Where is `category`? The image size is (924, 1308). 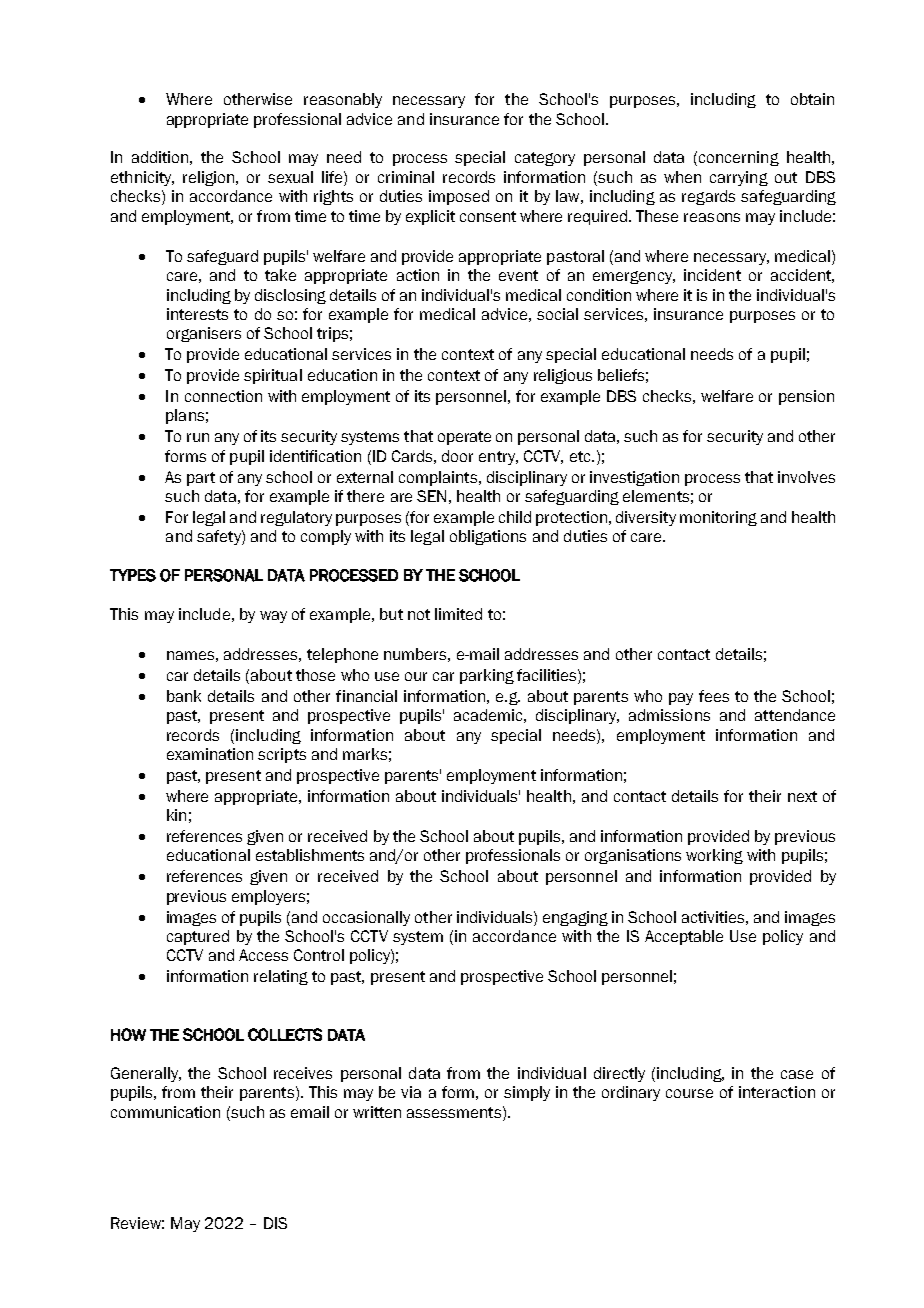
category is located at coordinates (545, 159).
